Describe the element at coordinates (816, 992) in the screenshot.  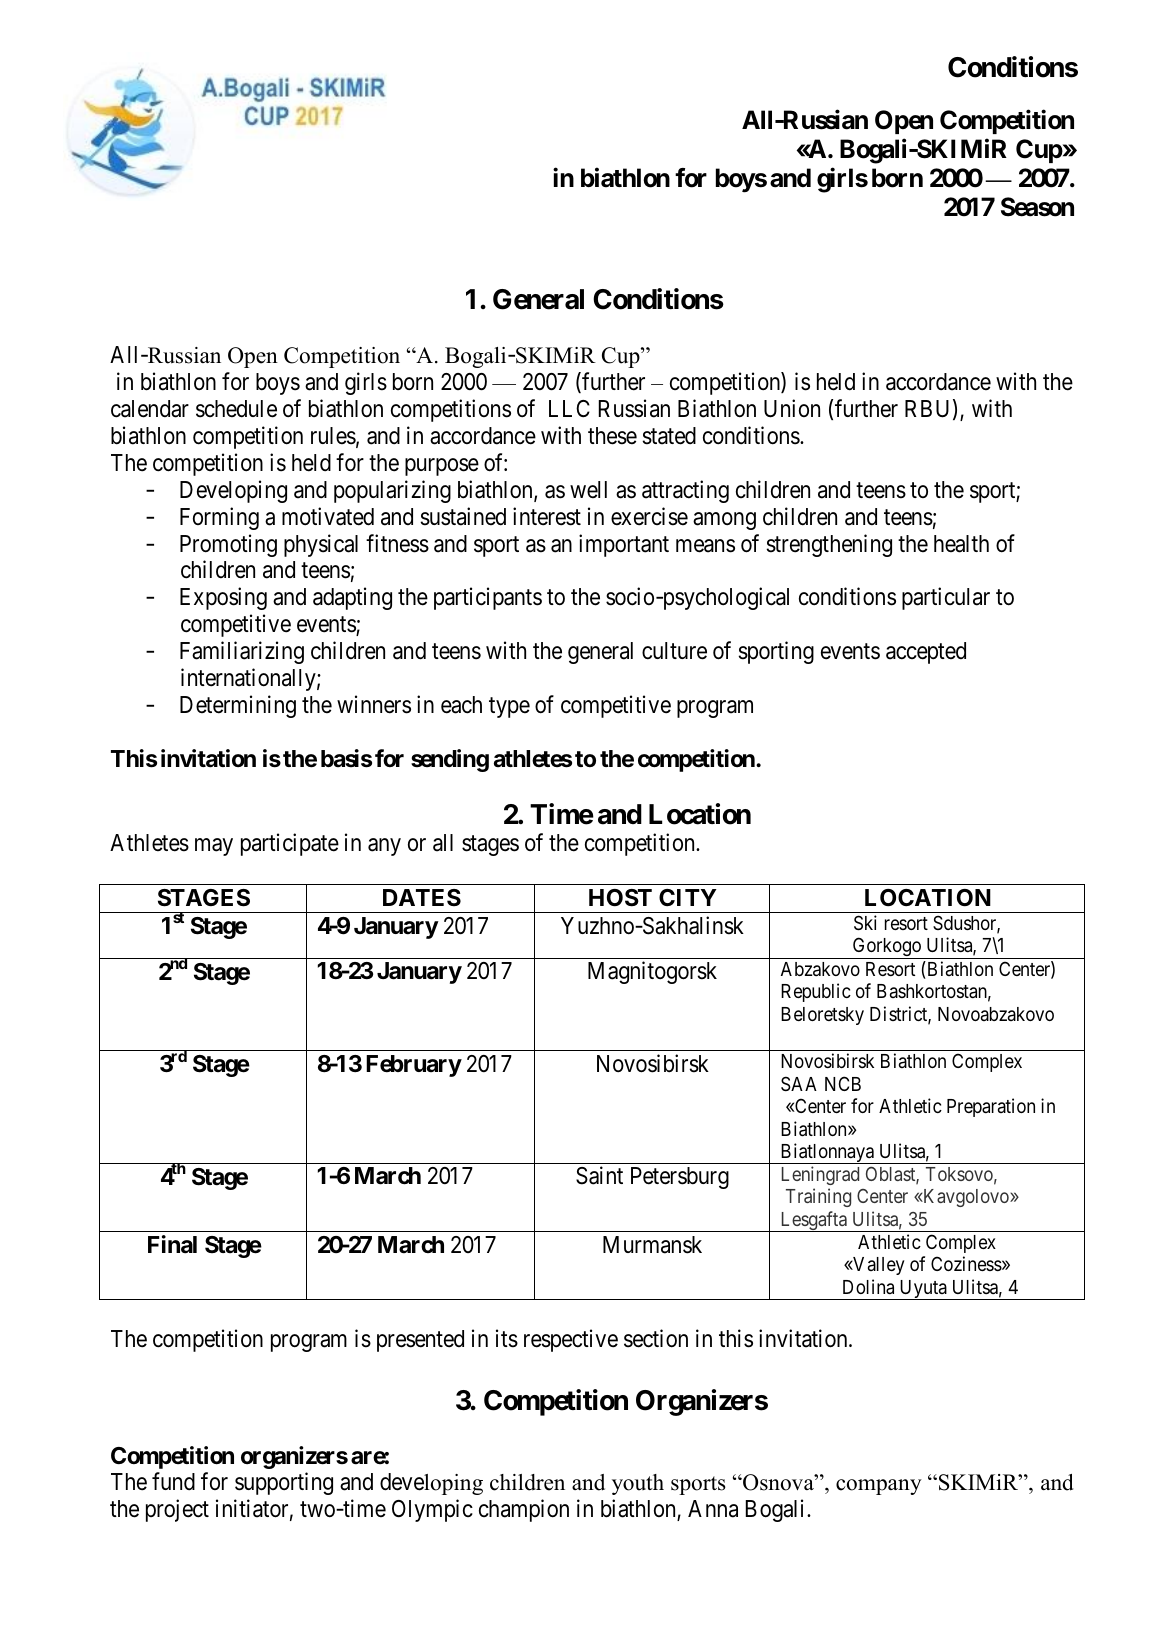
I see `Republic` at that location.
